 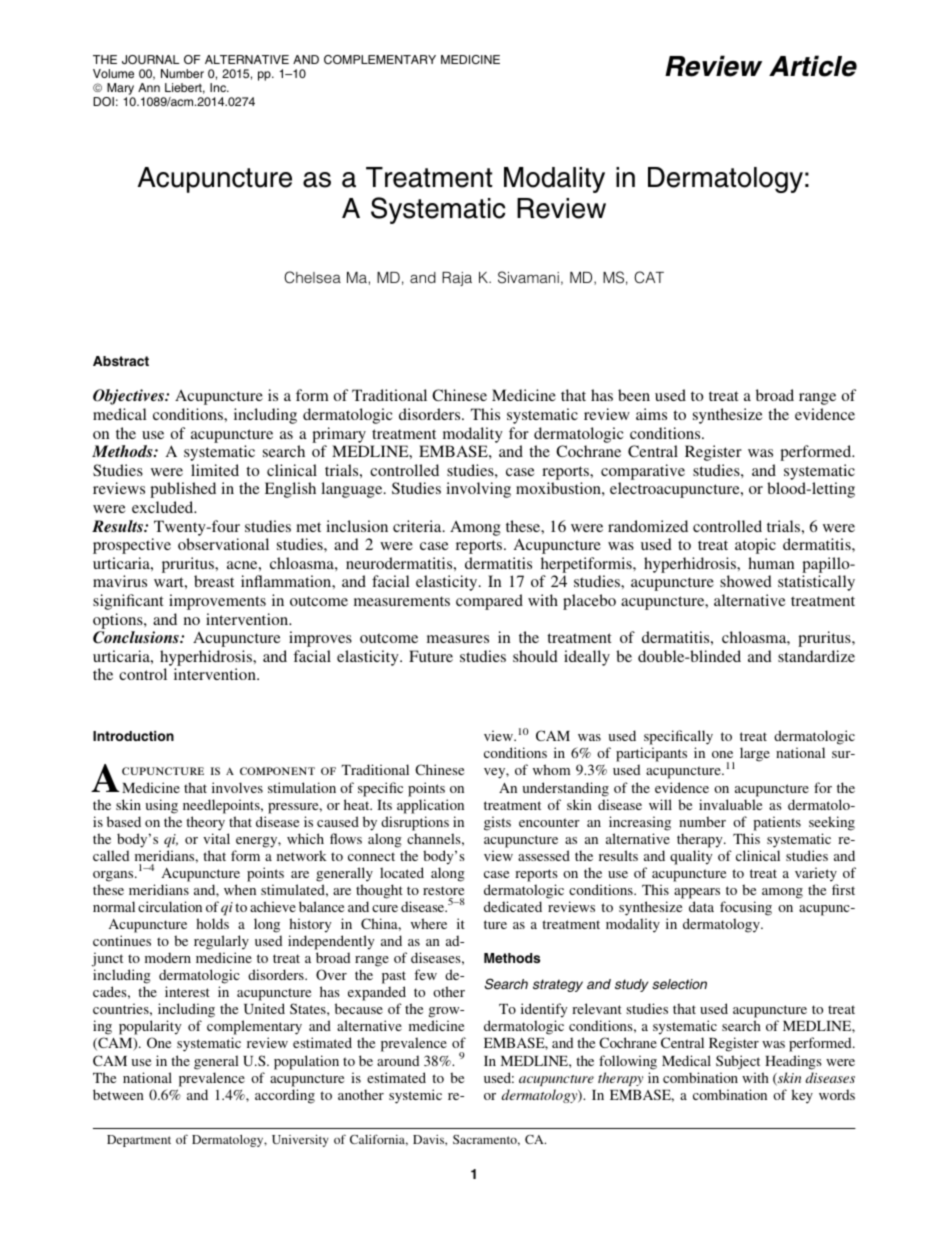 I want to click on limited, so click(x=215, y=470).
